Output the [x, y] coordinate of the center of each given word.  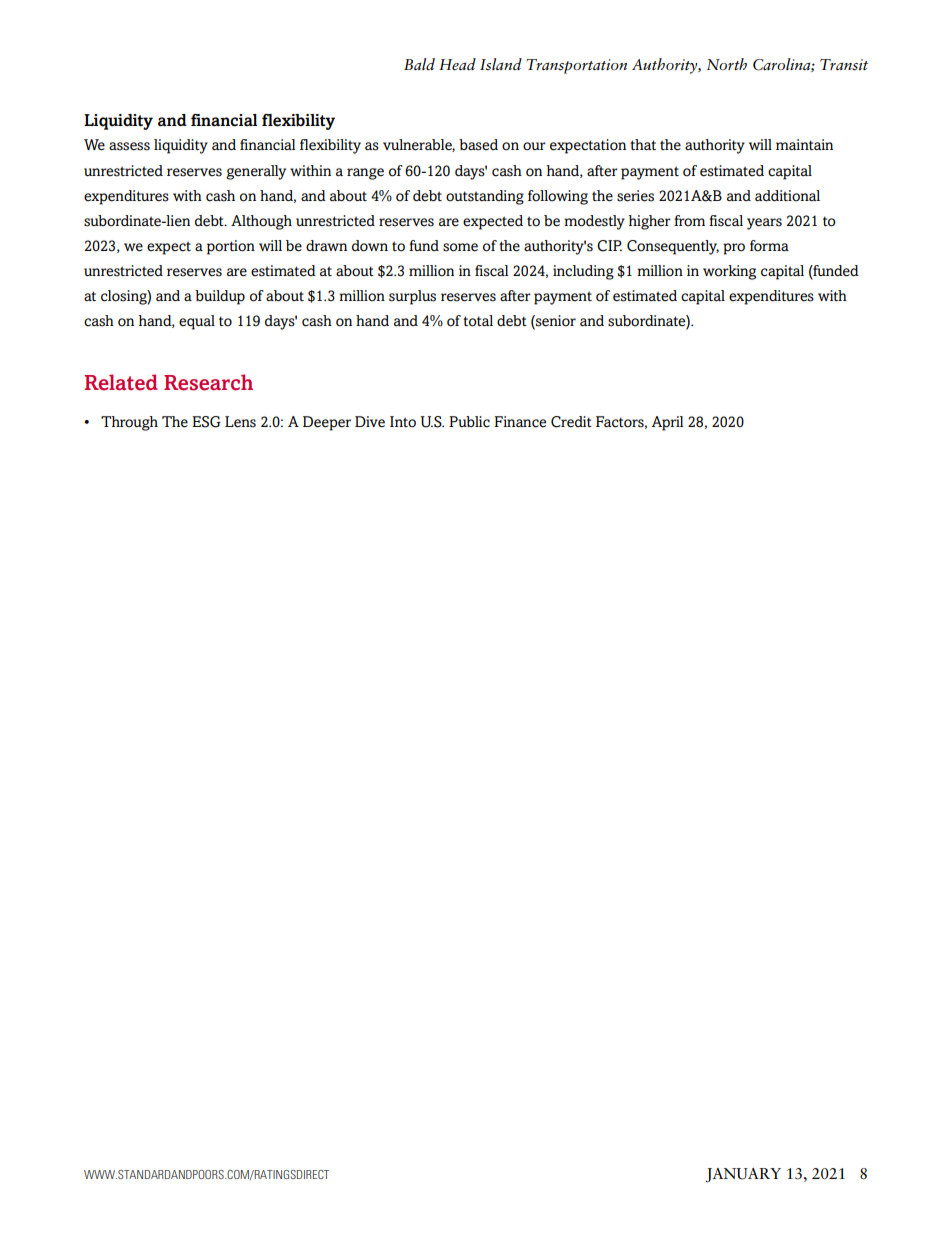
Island [501, 64]
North [727, 64]
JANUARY [743, 1175]
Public [469, 422]
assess [129, 146]
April [667, 423]
